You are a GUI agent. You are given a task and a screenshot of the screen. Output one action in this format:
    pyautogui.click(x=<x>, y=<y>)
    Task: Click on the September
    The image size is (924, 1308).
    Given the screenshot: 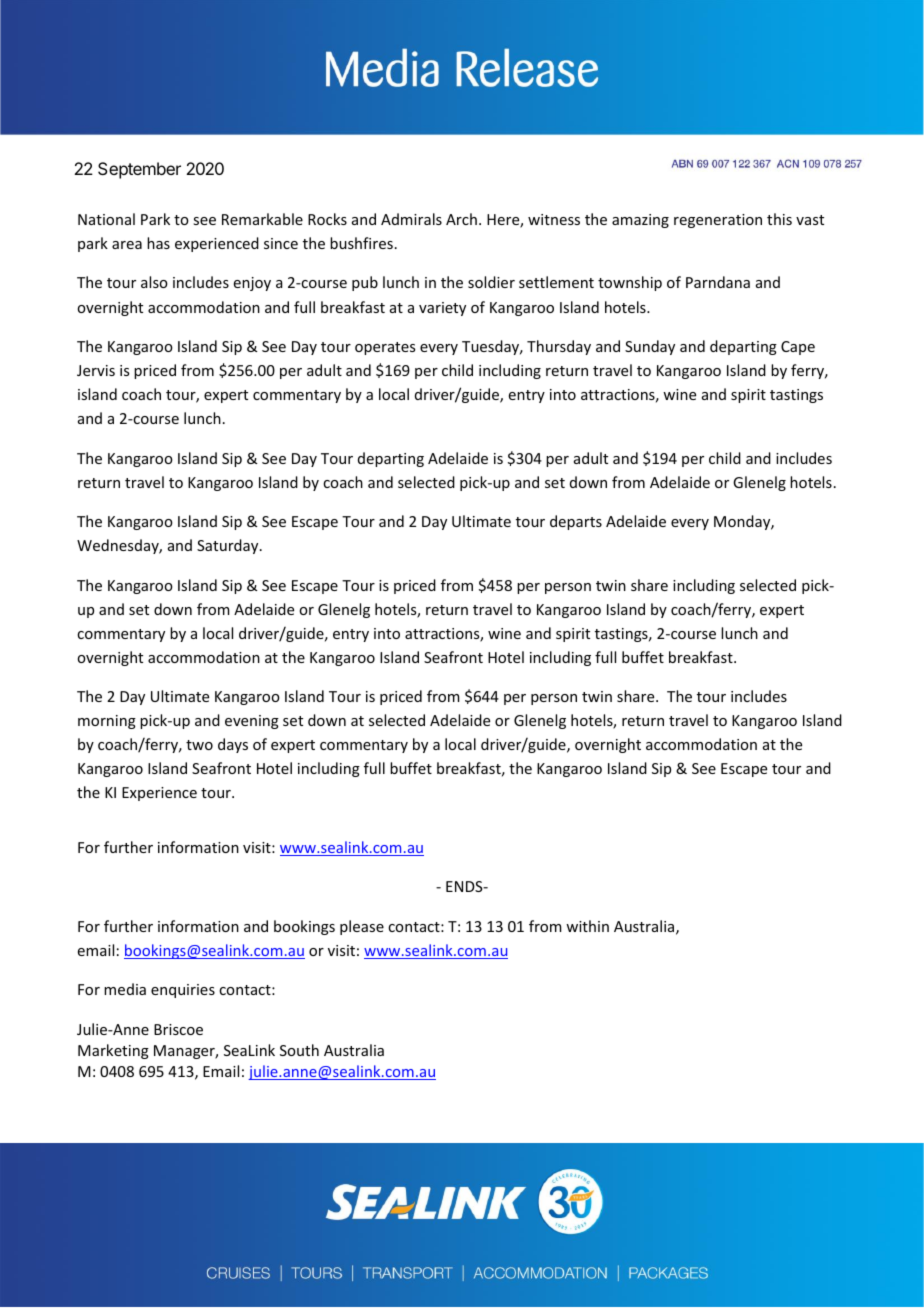 What is the action you would take?
    pyautogui.click(x=139, y=170)
